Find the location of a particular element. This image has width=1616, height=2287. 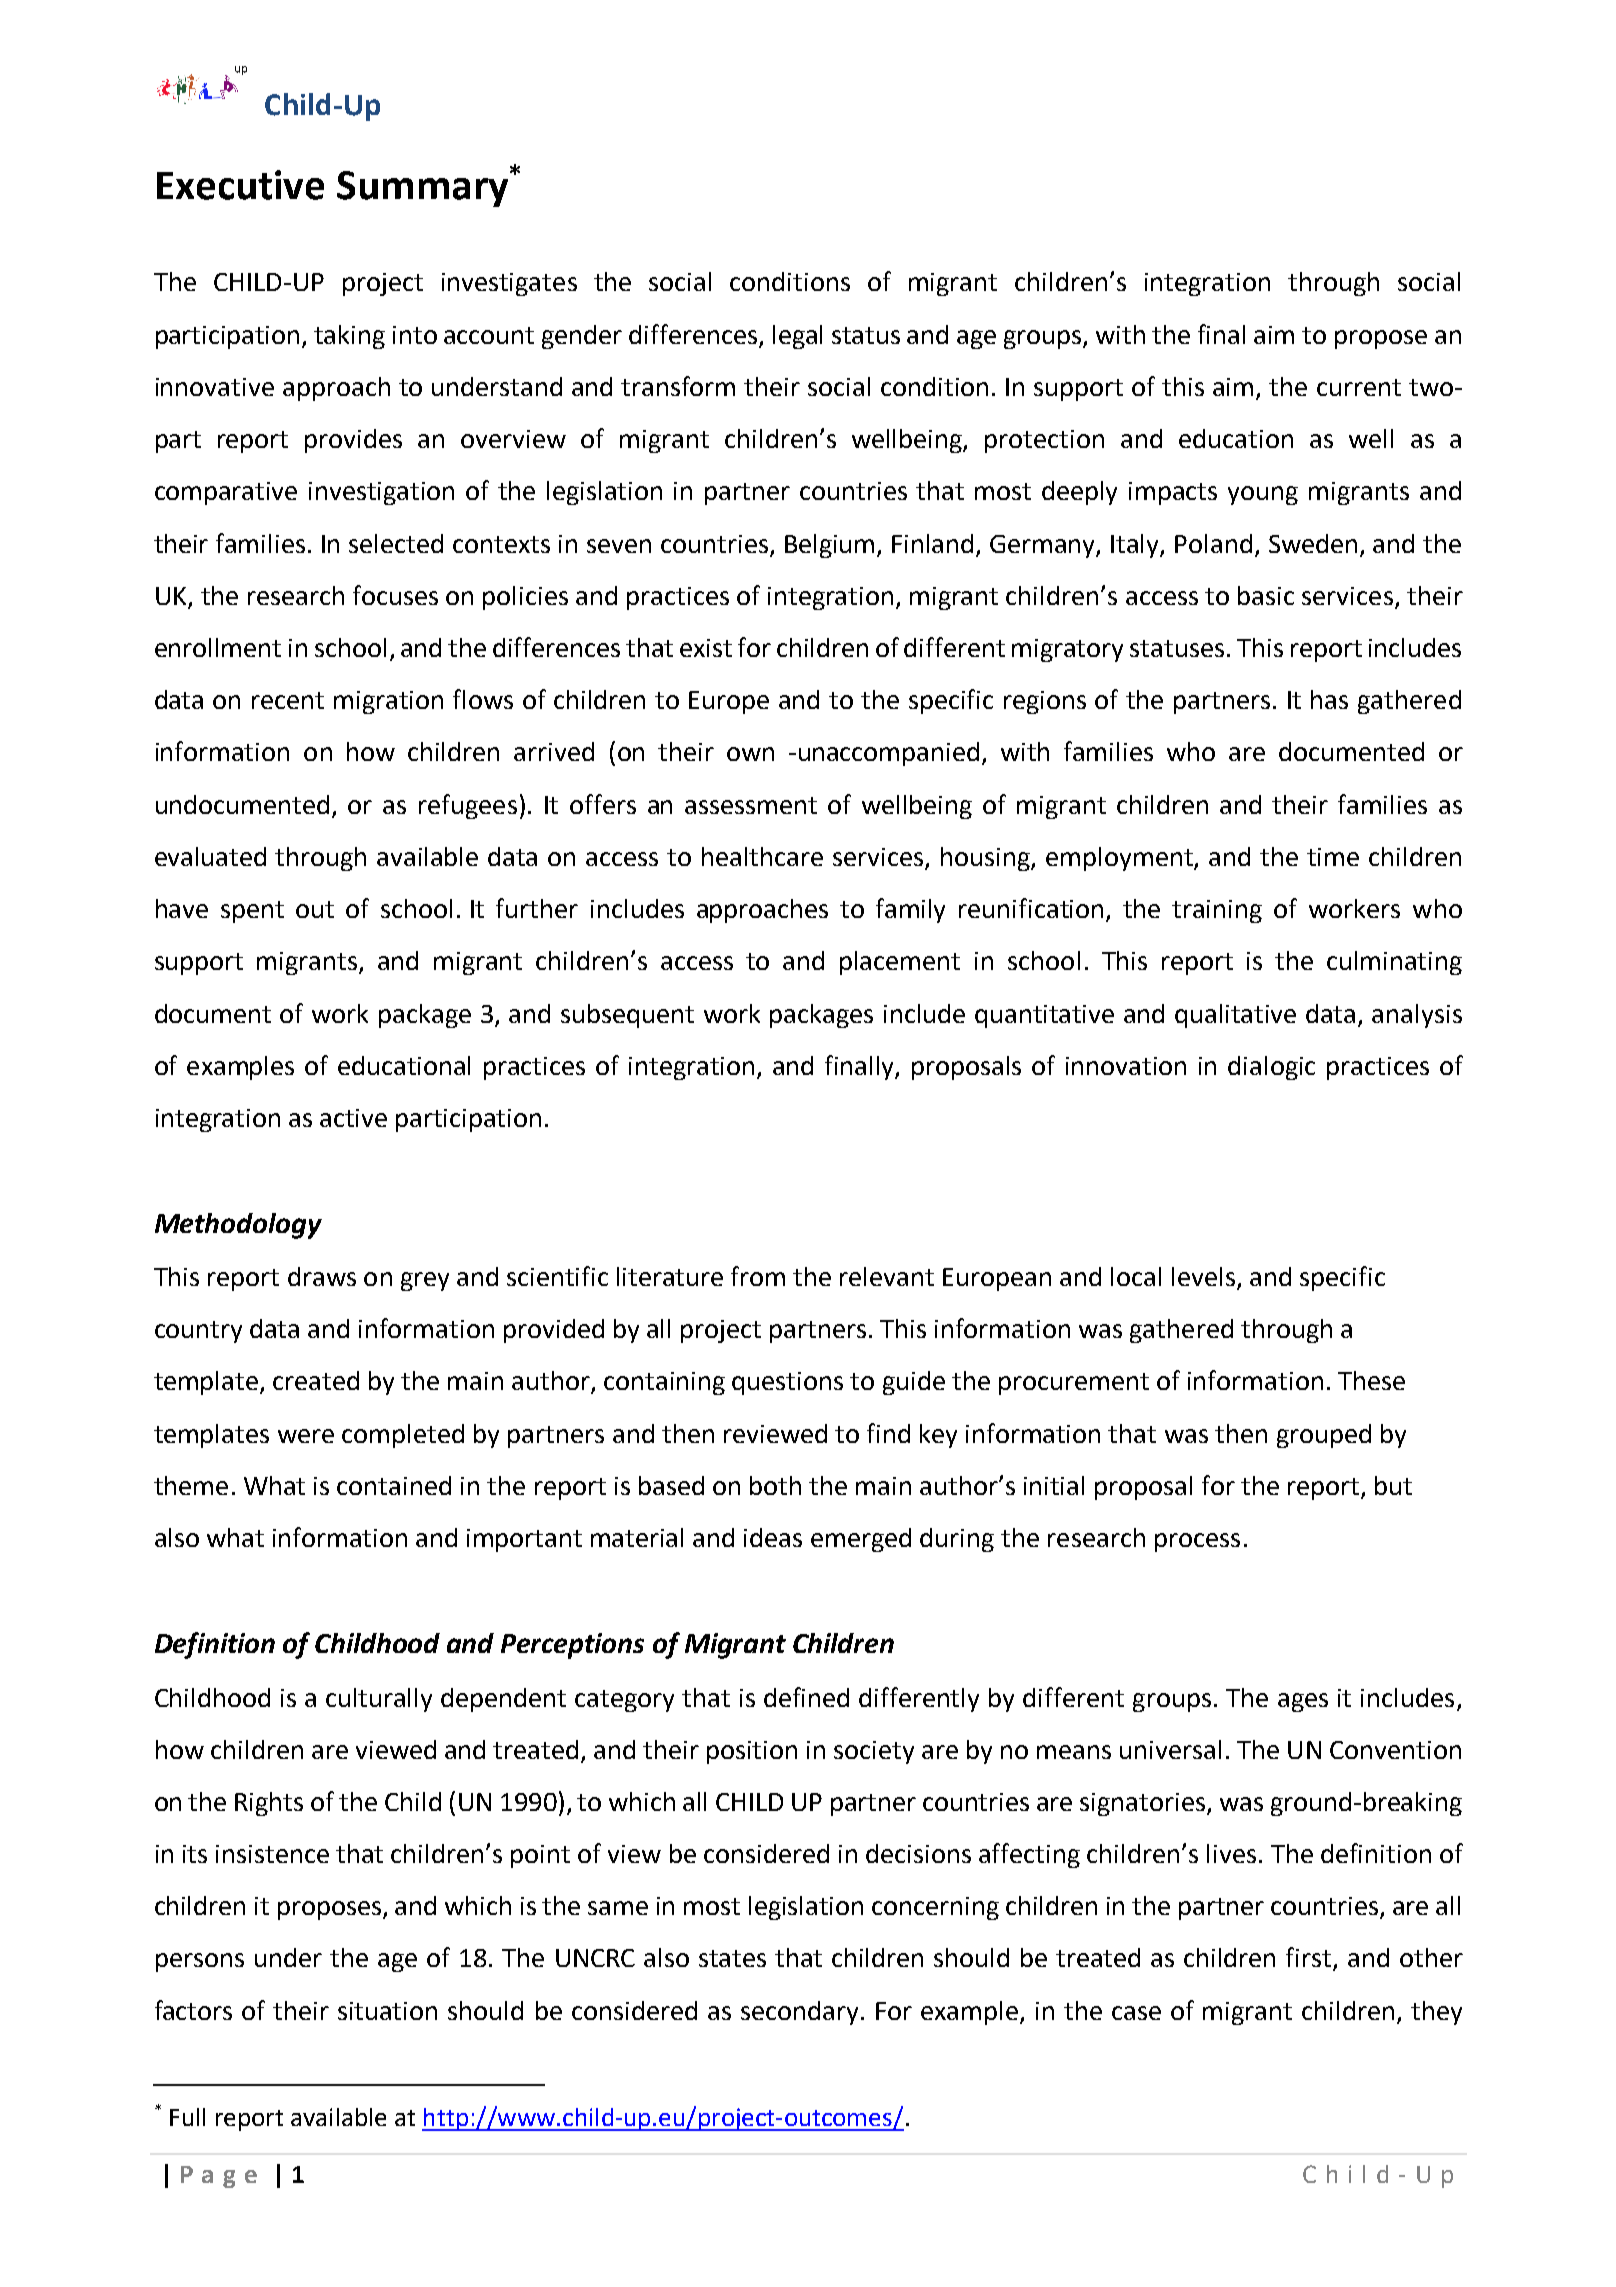

situation is located at coordinates (387, 2011).
